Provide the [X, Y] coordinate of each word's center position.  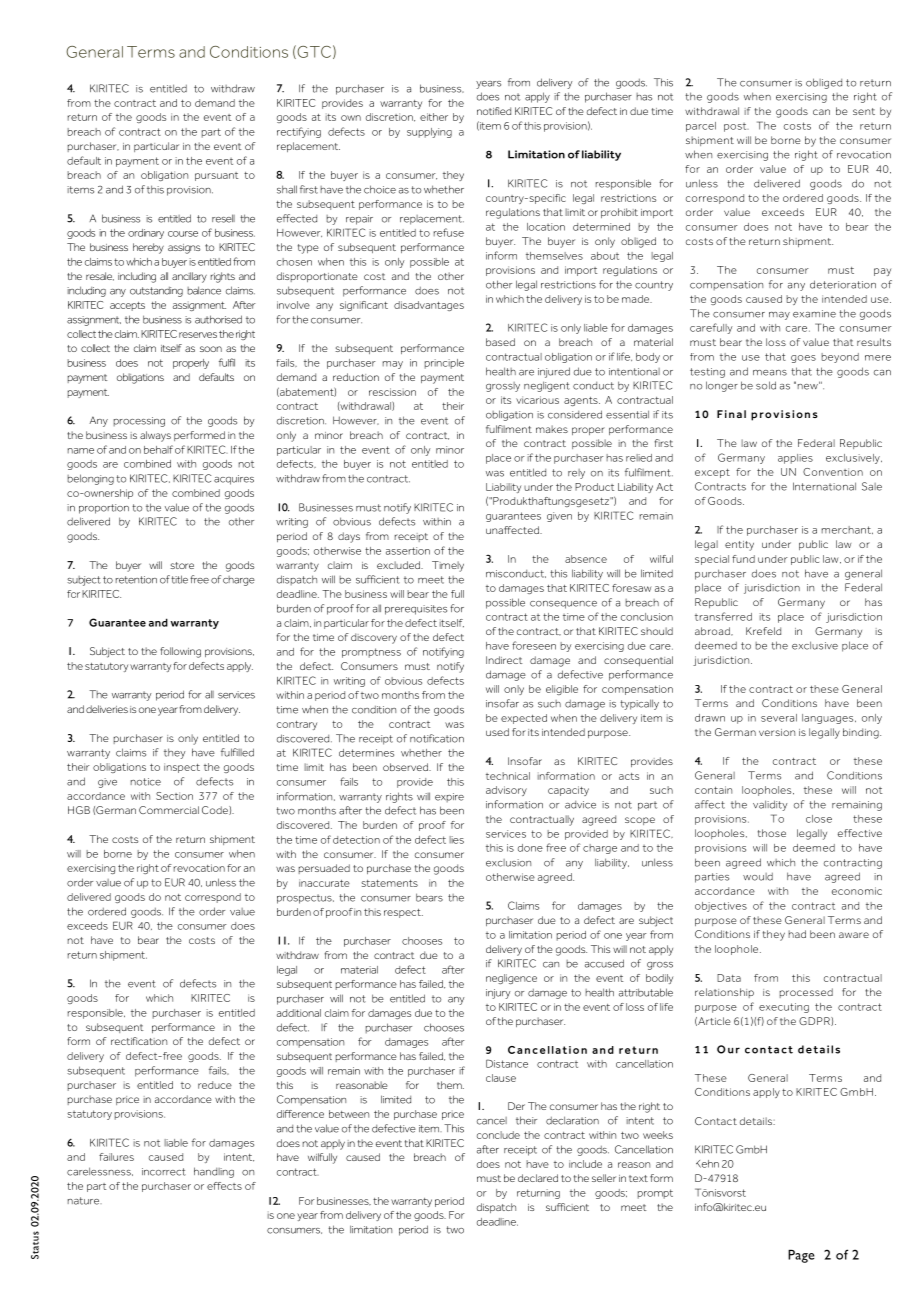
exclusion [508, 863]
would [758, 877]
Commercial [169, 810]
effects [224, 1186]
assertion [408, 551]
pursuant [216, 176]
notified [494, 111]
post [736, 127]
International [824, 486]
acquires [234, 480]
